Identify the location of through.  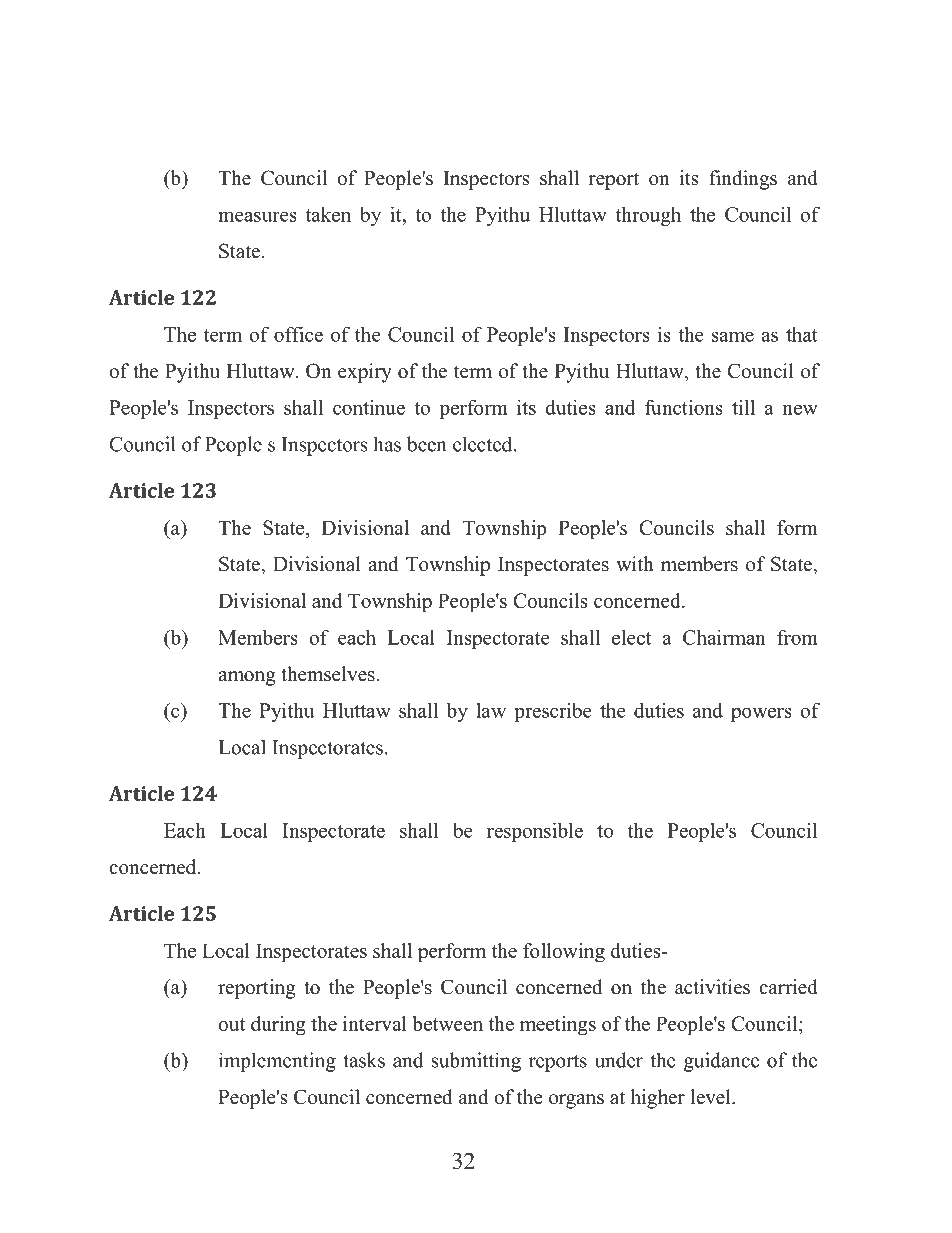
(648, 216).
